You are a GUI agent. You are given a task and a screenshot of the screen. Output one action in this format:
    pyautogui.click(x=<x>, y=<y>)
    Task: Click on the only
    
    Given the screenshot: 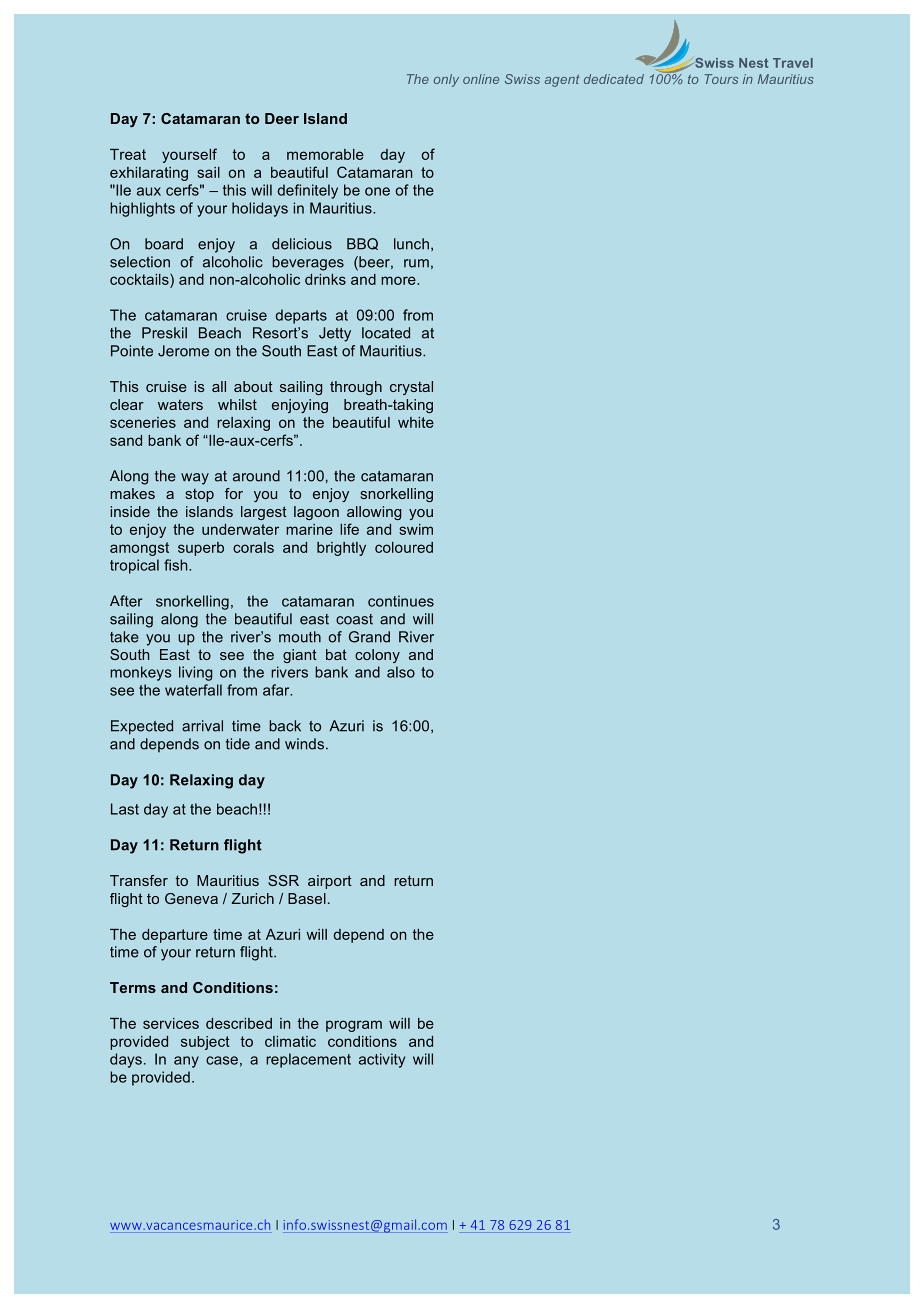 What is the action you would take?
    pyautogui.click(x=446, y=80)
